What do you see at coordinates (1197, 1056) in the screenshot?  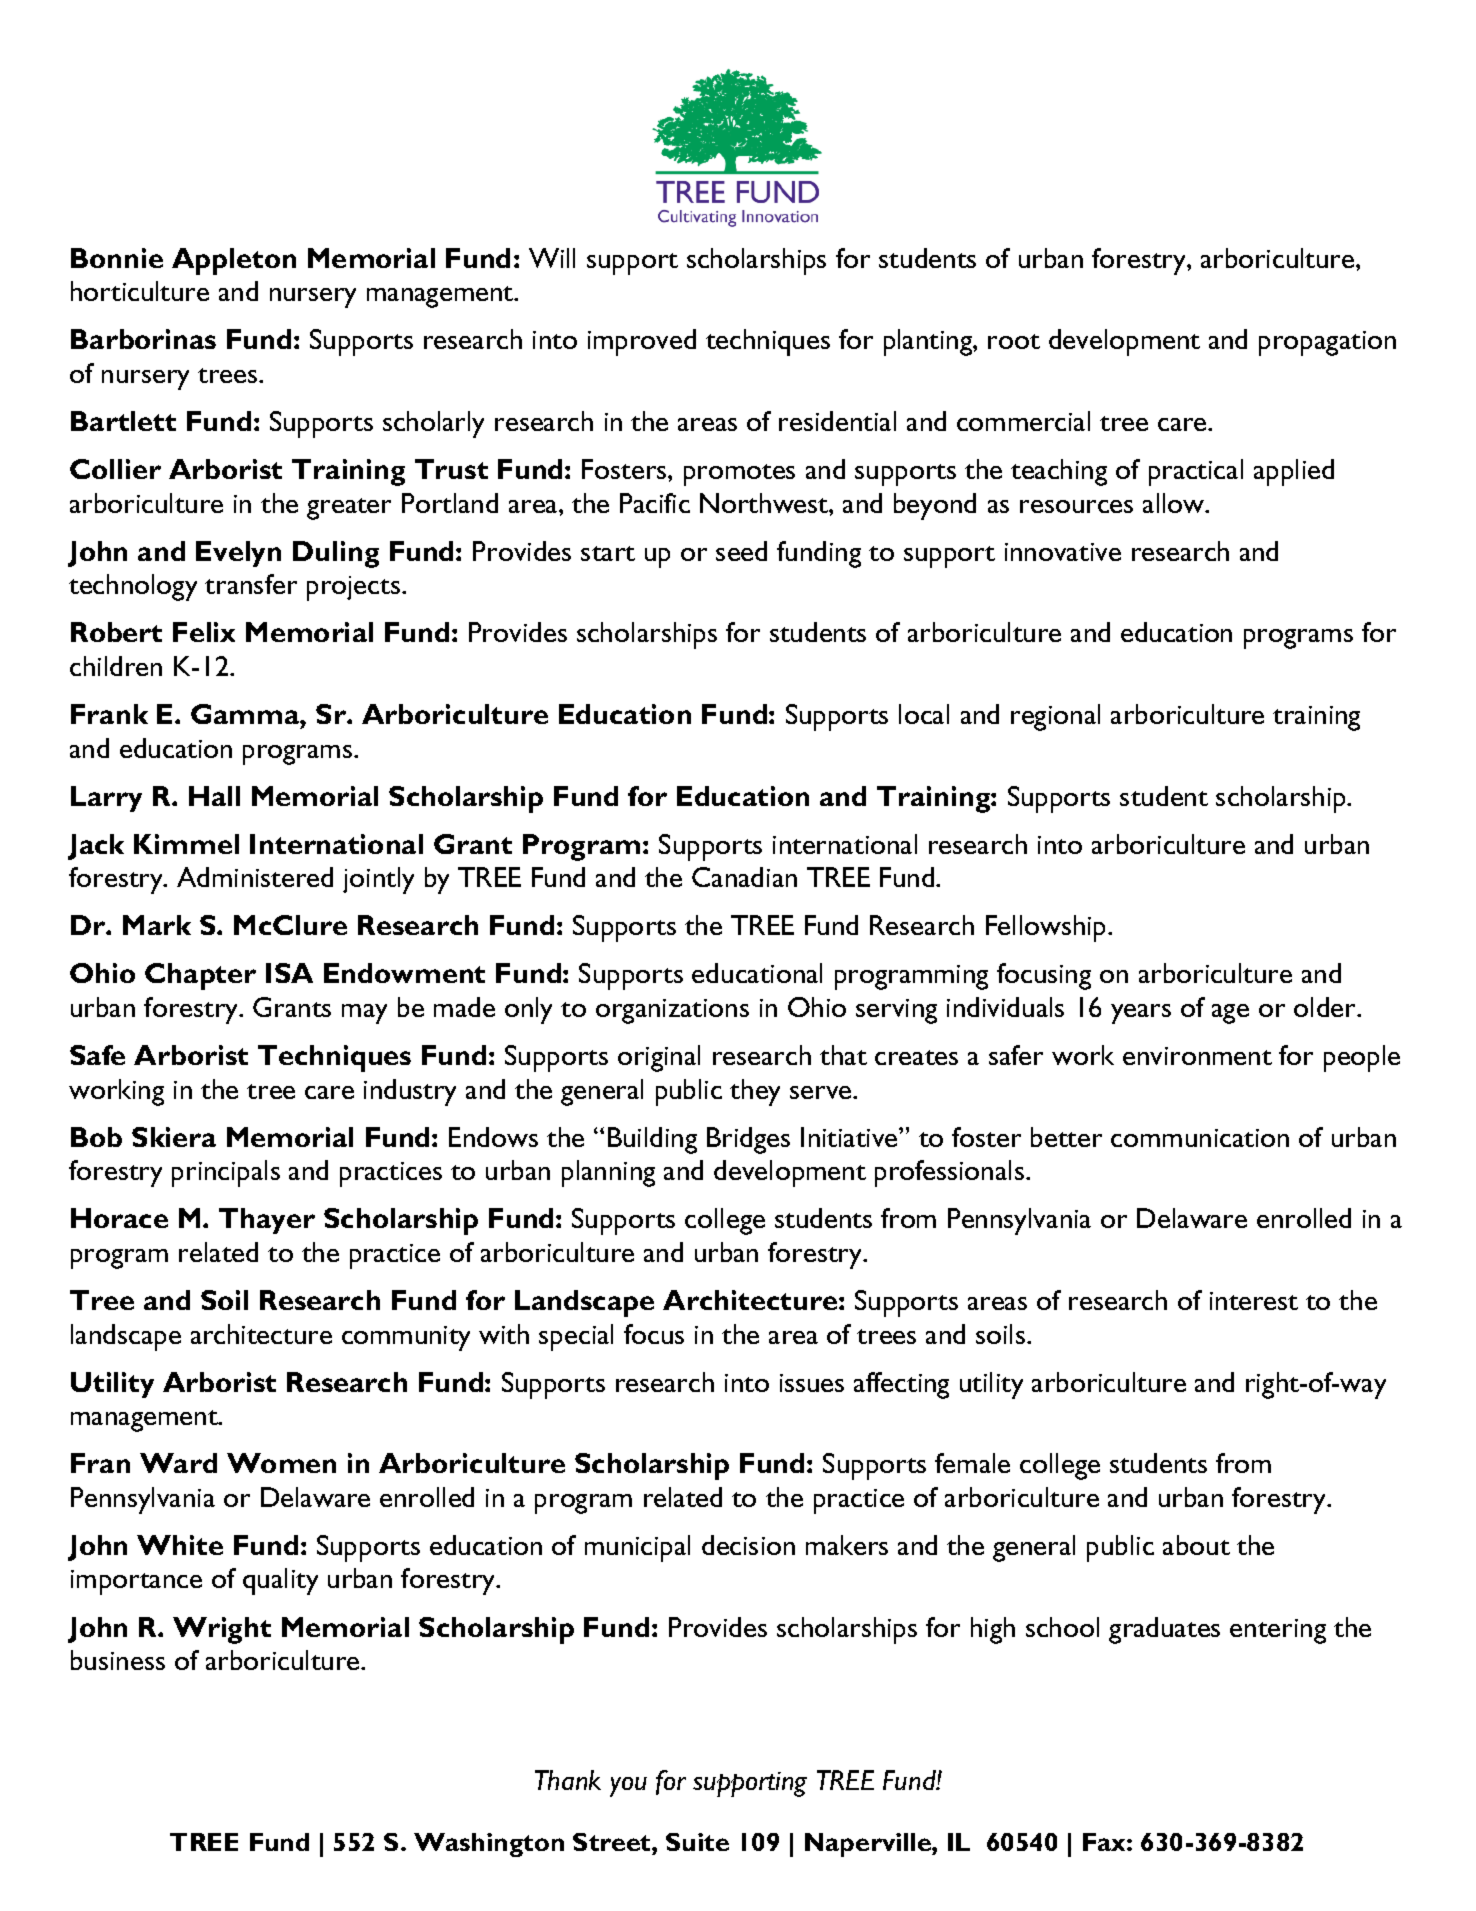 I see `environment` at bounding box center [1197, 1056].
